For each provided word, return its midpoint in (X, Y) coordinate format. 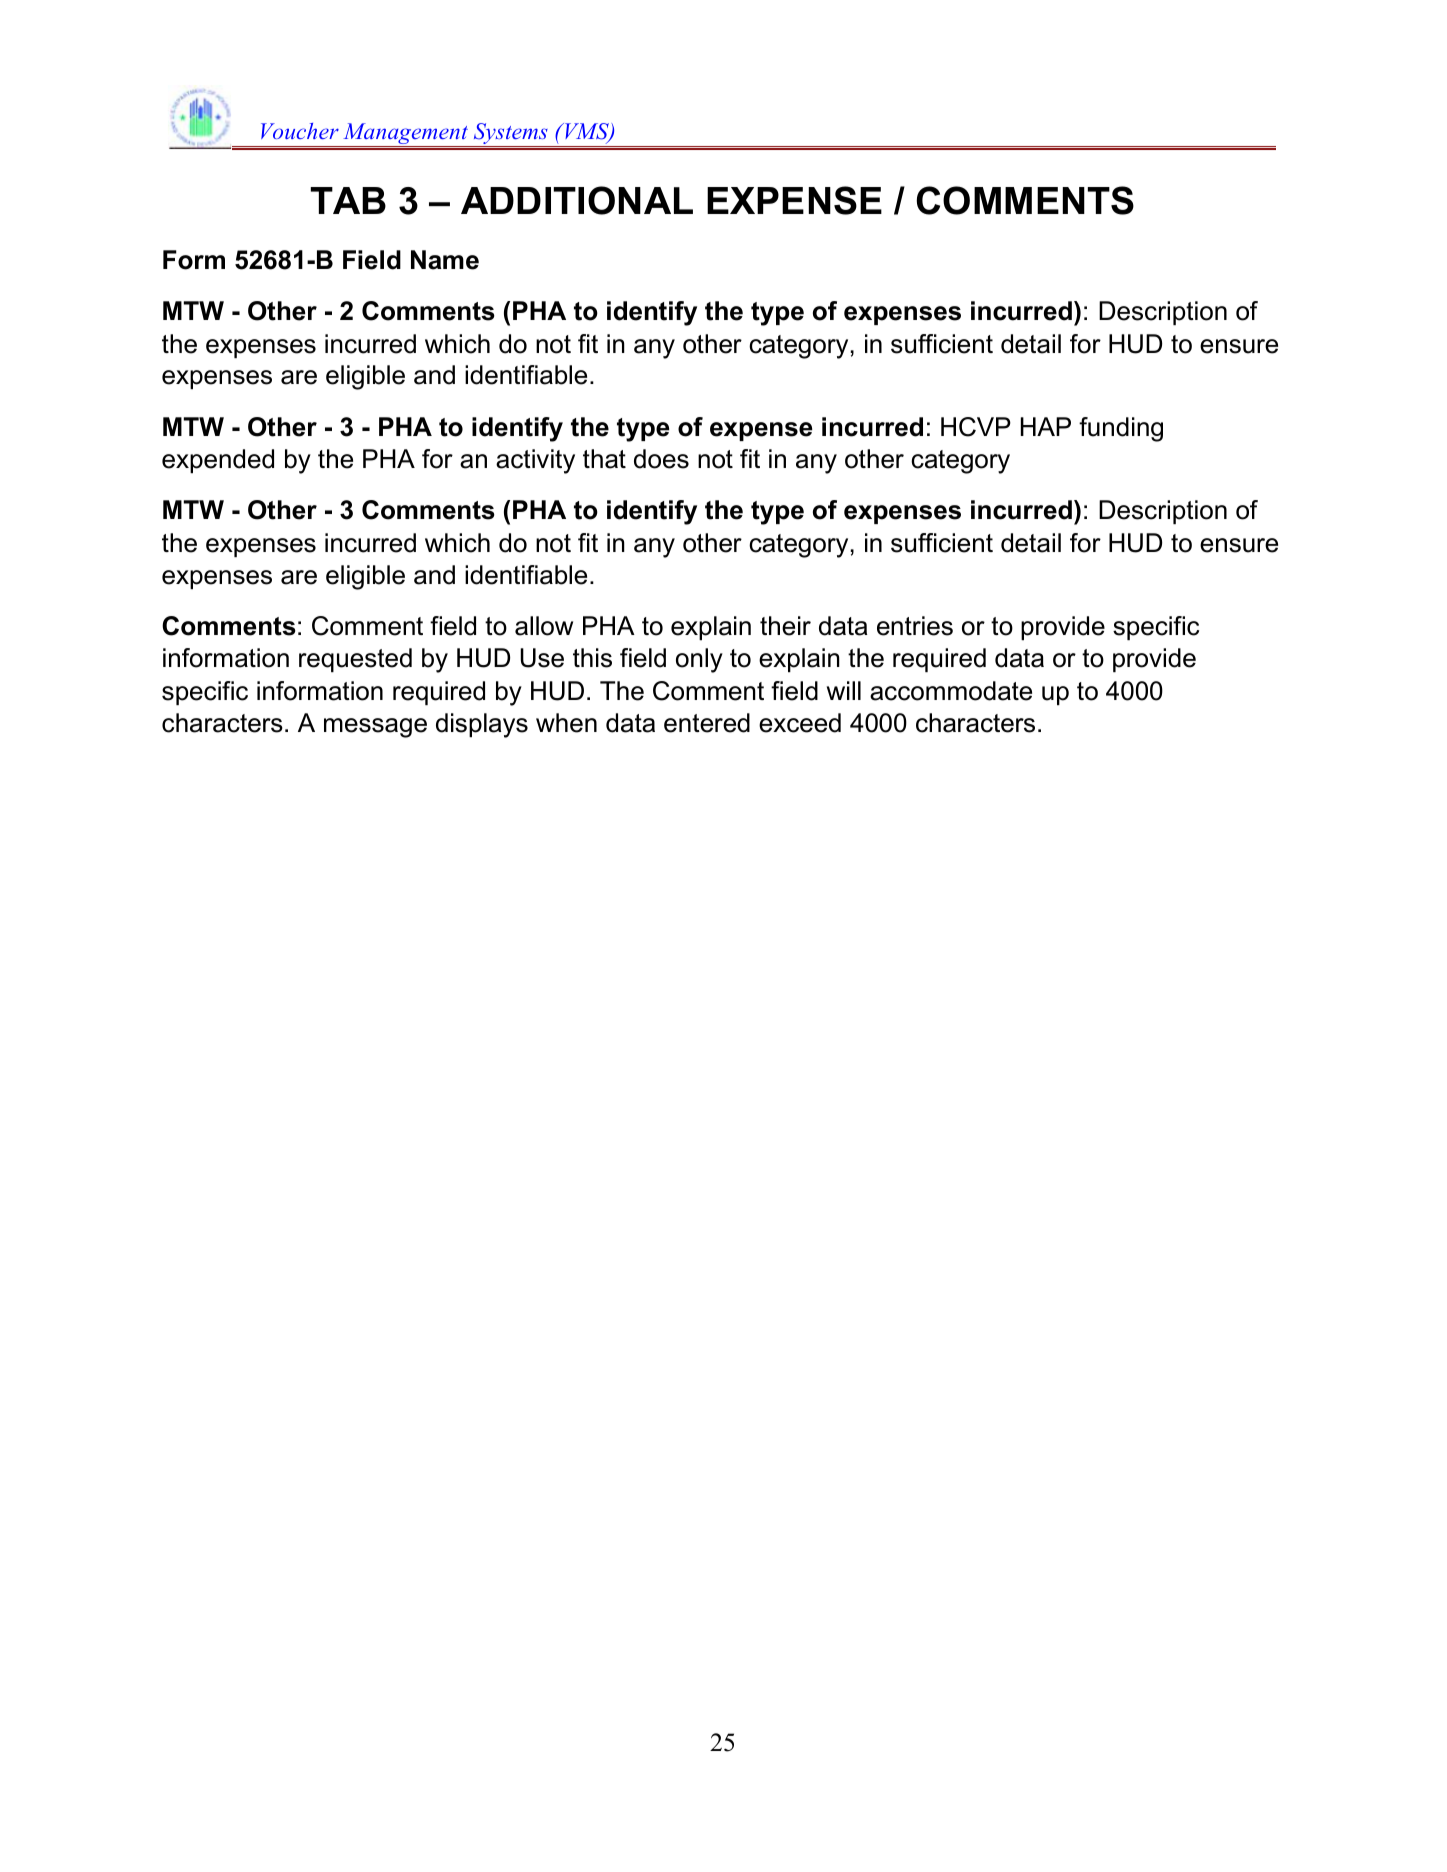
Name (445, 260)
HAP (1046, 426)
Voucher (300, 131)
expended (218, 461)
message (375, 728)
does (661, 459)
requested (355, 660)
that (604, 459)
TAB (348, 200)
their (785, 626)
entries (915, 626)
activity (535, 461)
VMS (587, 132)
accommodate (951, 691)
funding (1121, 429)
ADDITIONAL (577, 200)
